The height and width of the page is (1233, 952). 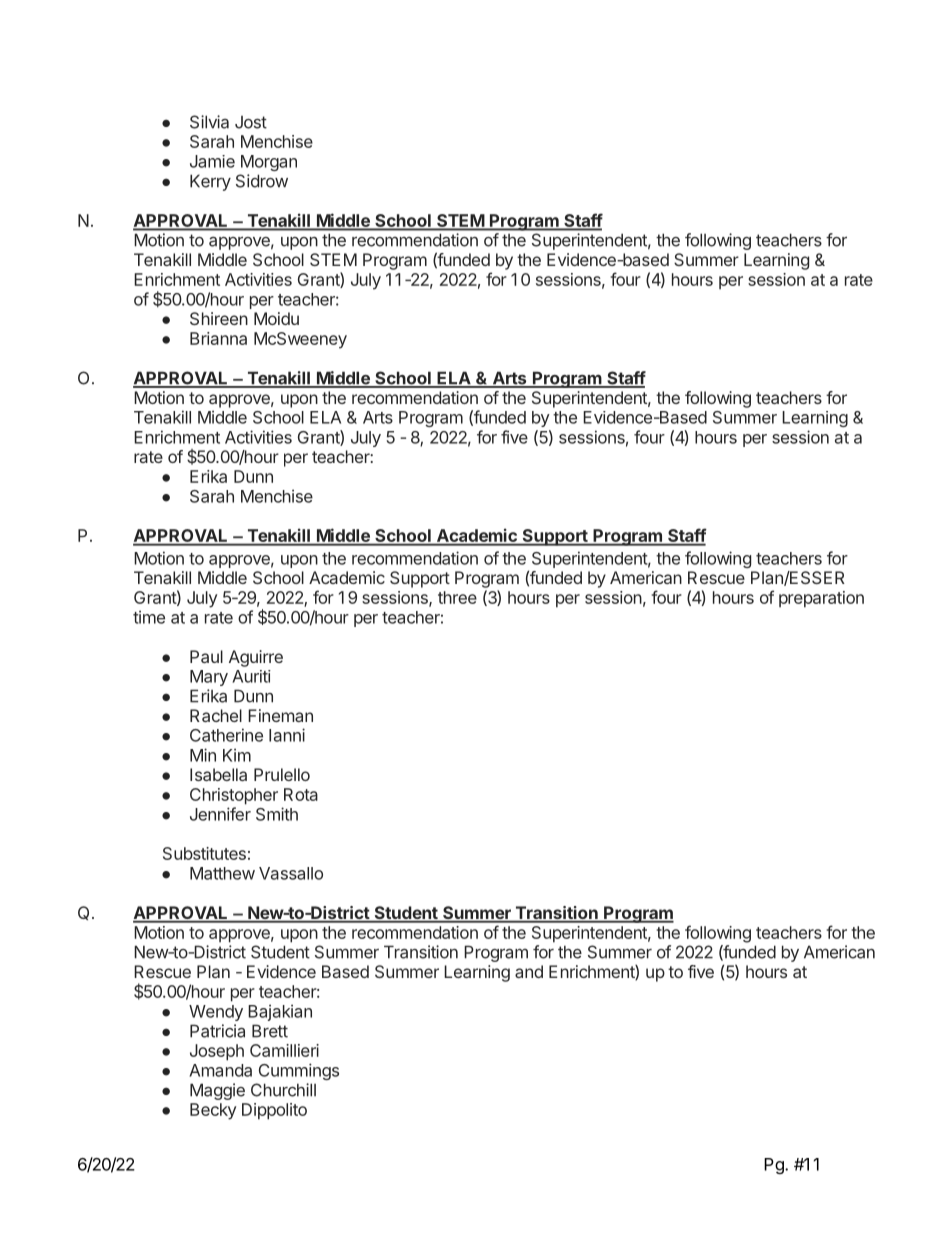 I want to click on Cummings, so click(x=299, y=1071).
